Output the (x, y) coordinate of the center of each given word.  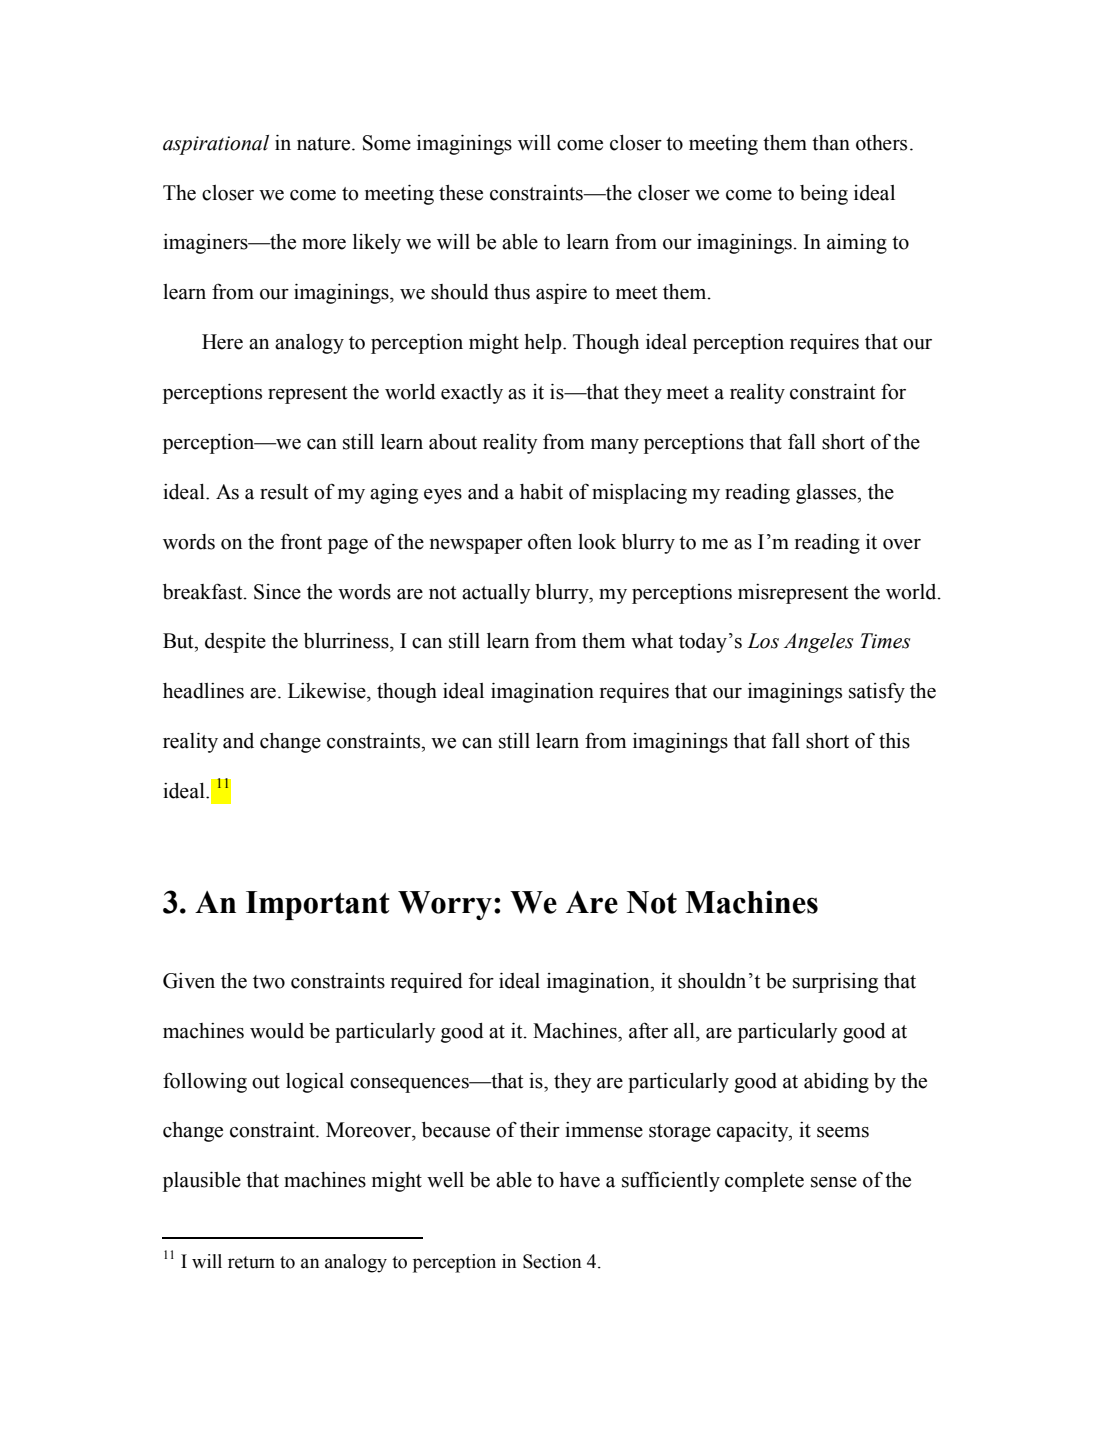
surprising (835, 982)
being (824, 194)
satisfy (877, 692)
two (269, 982)
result (284, 492)
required (427, 983)
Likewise (328, 691)
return (251, 1262)
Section (552, 1261)
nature (325, 144)
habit (541, 492)
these (461, 193)
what (652, 641)
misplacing (639, 493)
